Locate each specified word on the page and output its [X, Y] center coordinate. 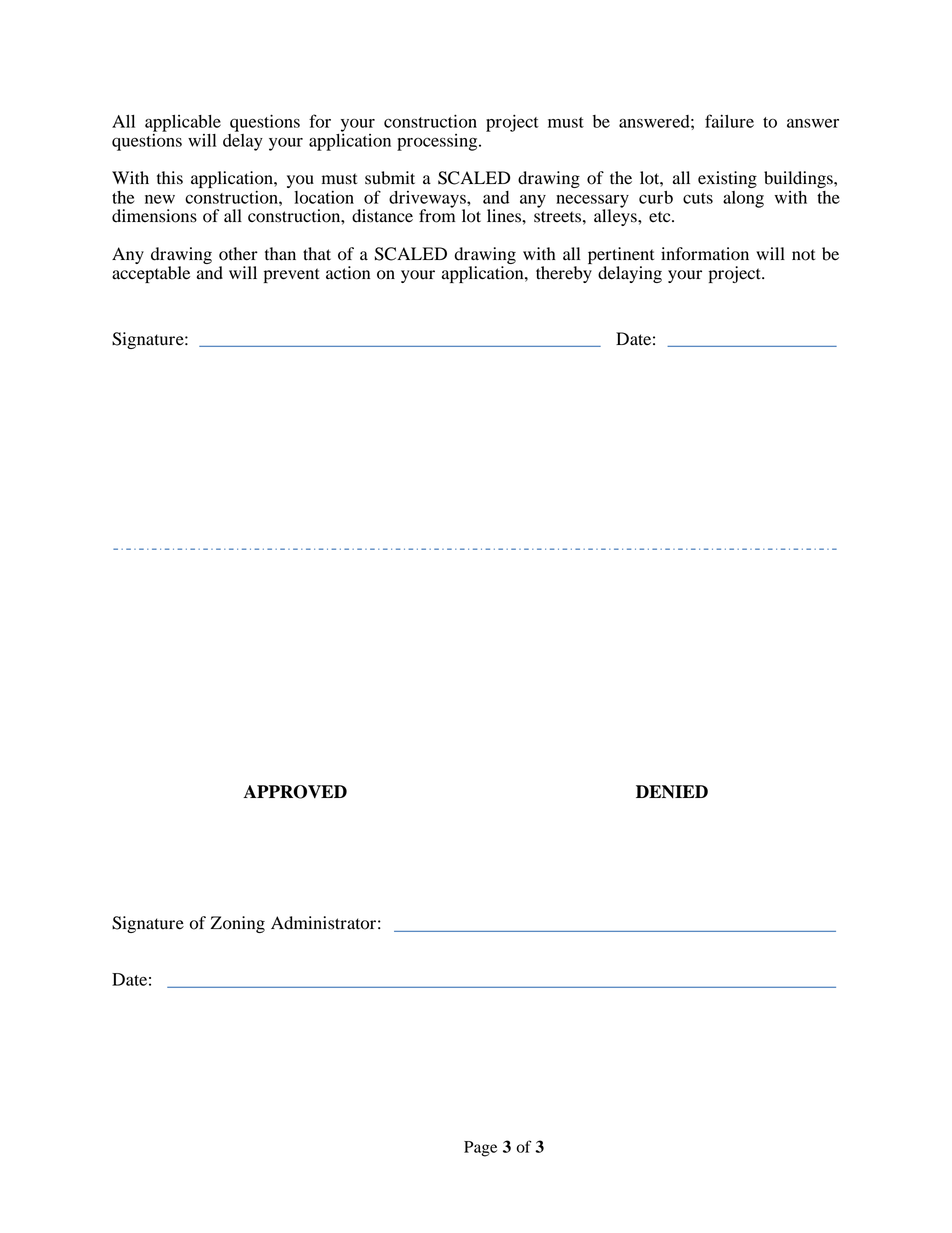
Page [480, 1149]
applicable [183, 124]
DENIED [672, 791]
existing [727, 179]
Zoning [237, 924]
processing [438, 142]
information [705, 254]
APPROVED [295, 792]
